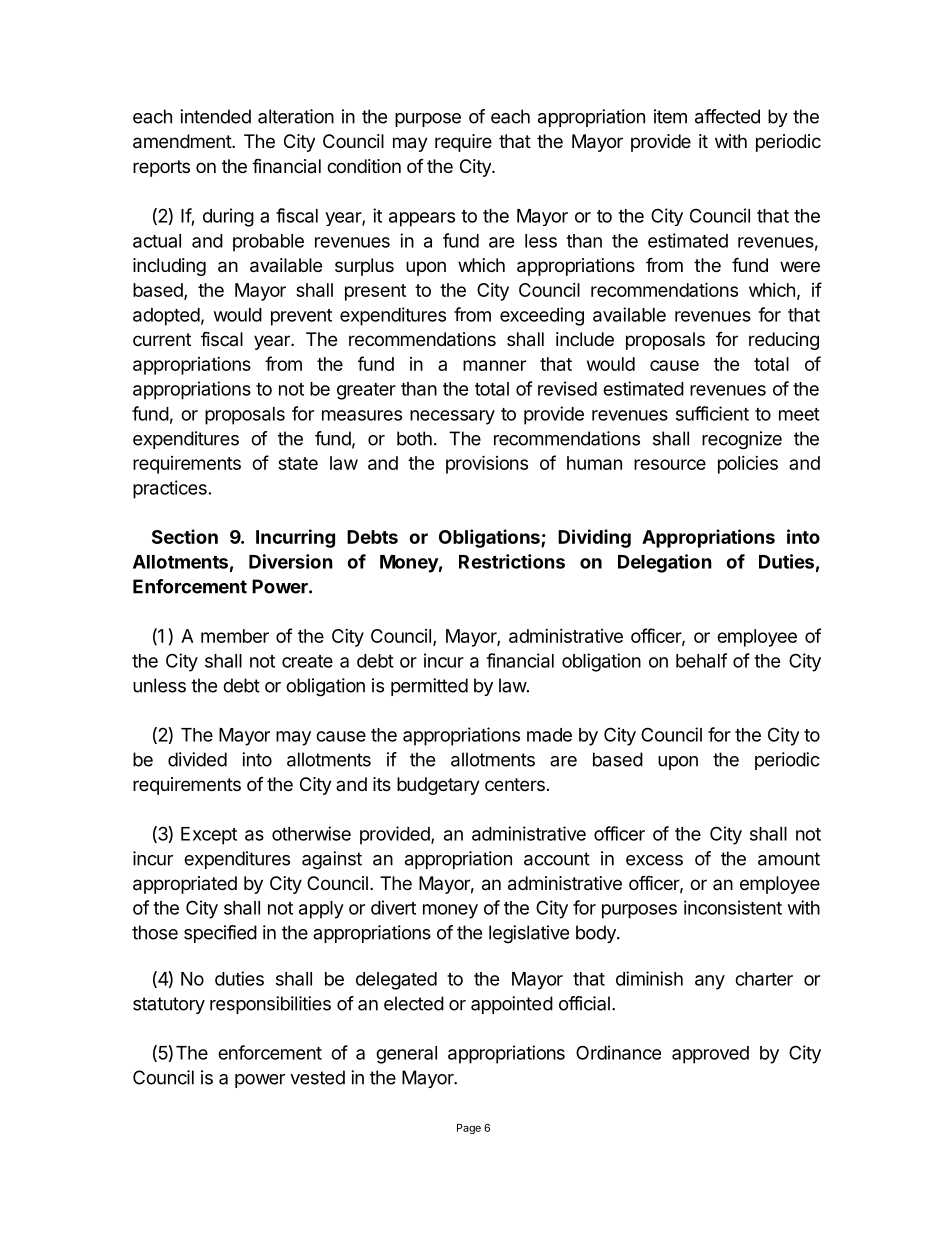  I want to click on appears, so click(422, 219).
